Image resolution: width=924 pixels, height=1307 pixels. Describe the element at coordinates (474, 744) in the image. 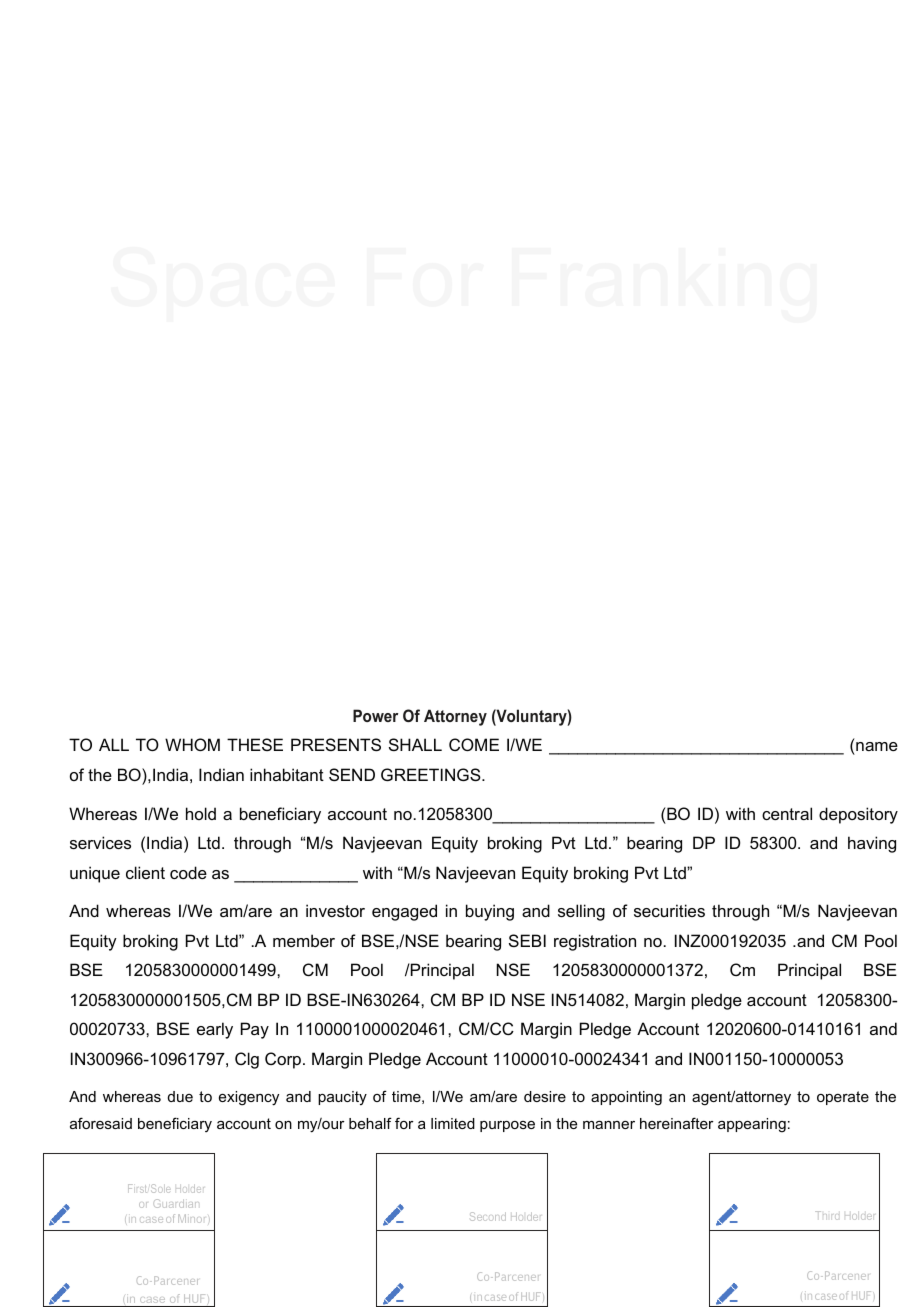

I see `COME` at that location.
